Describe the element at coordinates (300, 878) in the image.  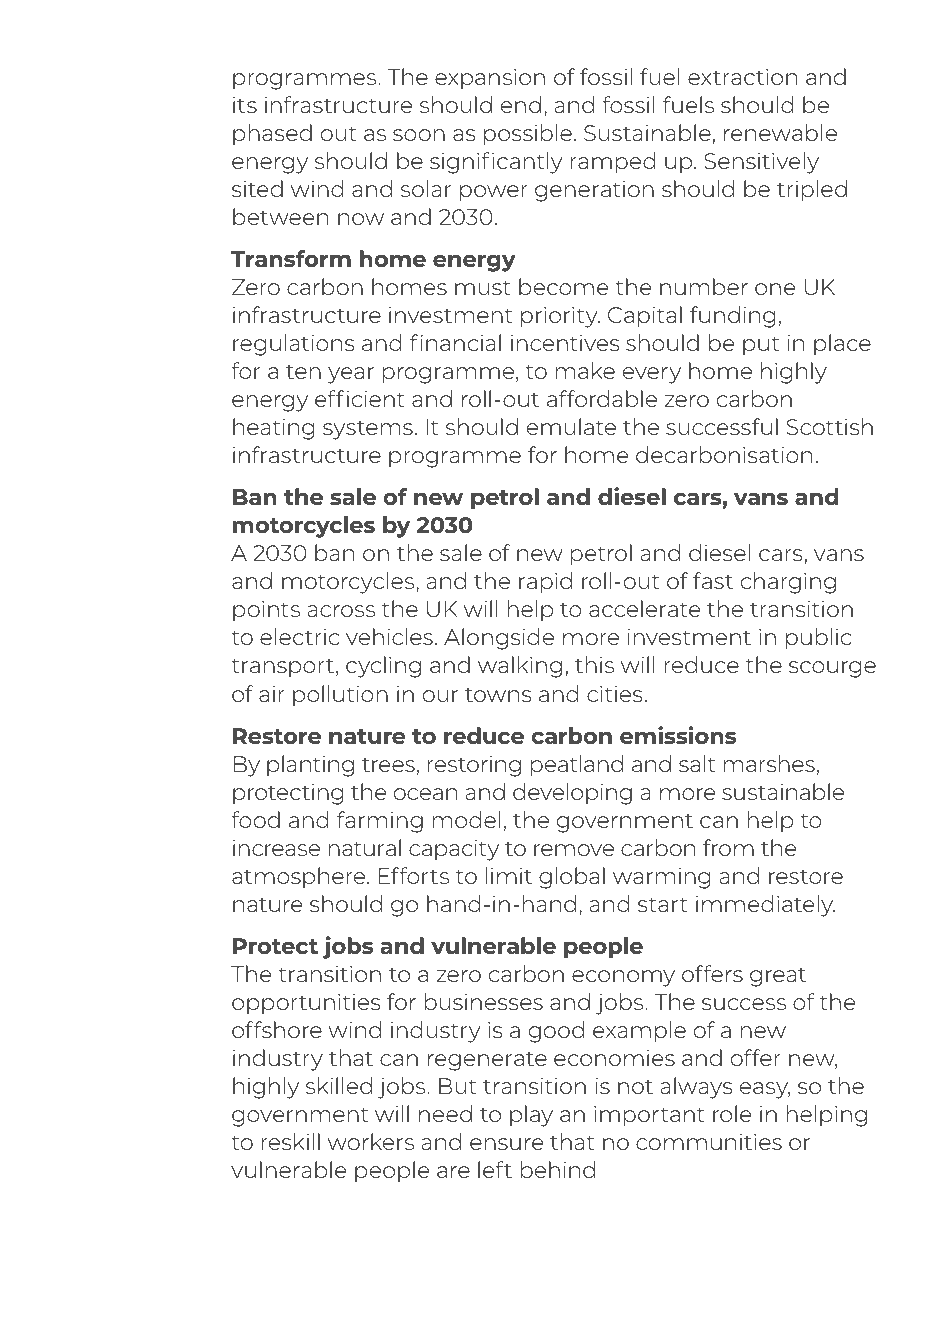
I see `atmosphere` at that location.
